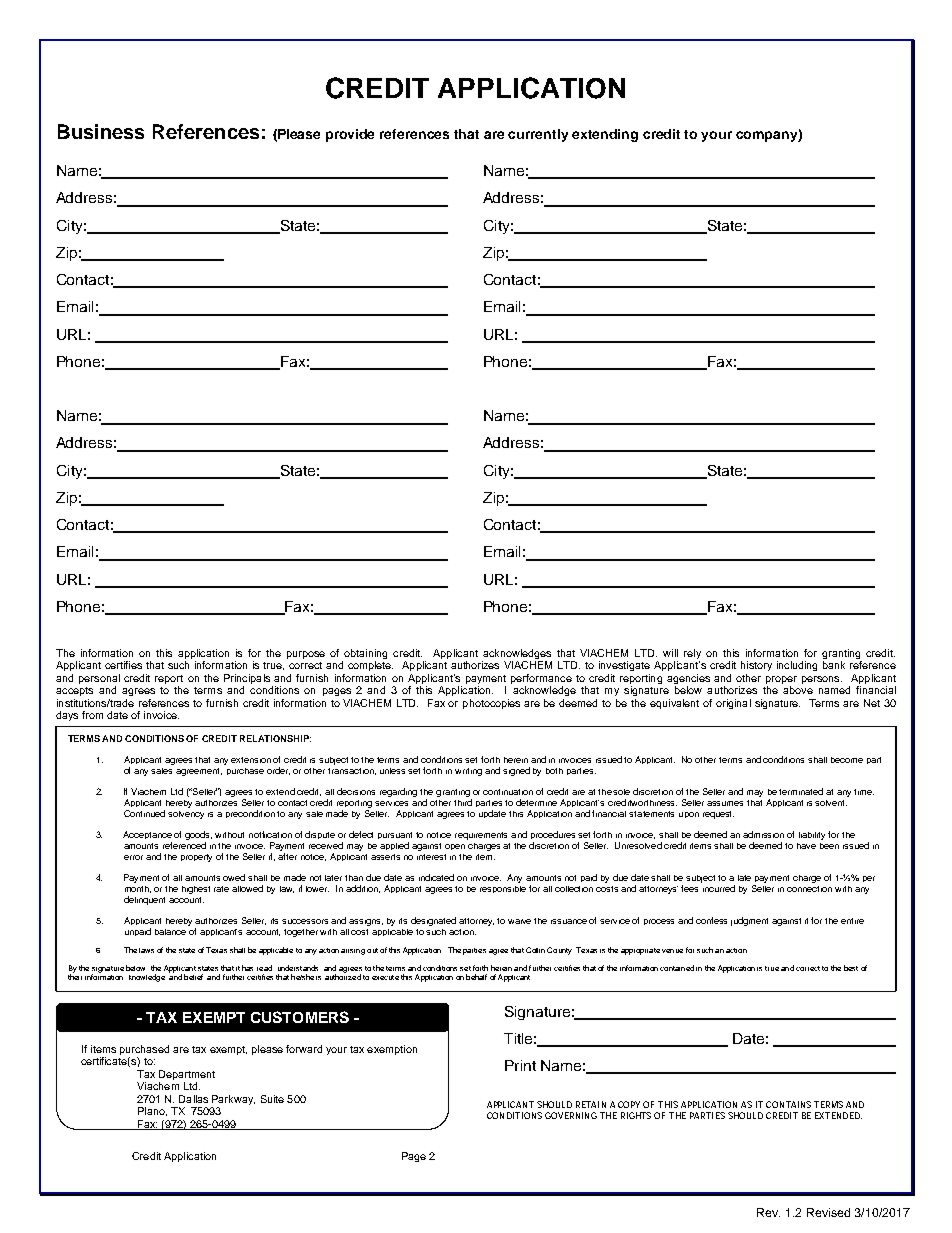 The height and width of the document is (1233, 952). What do you see at coordinates (788, 1104) in the document?
I see `CONTAINS` at bounding box center [788, 1104].
